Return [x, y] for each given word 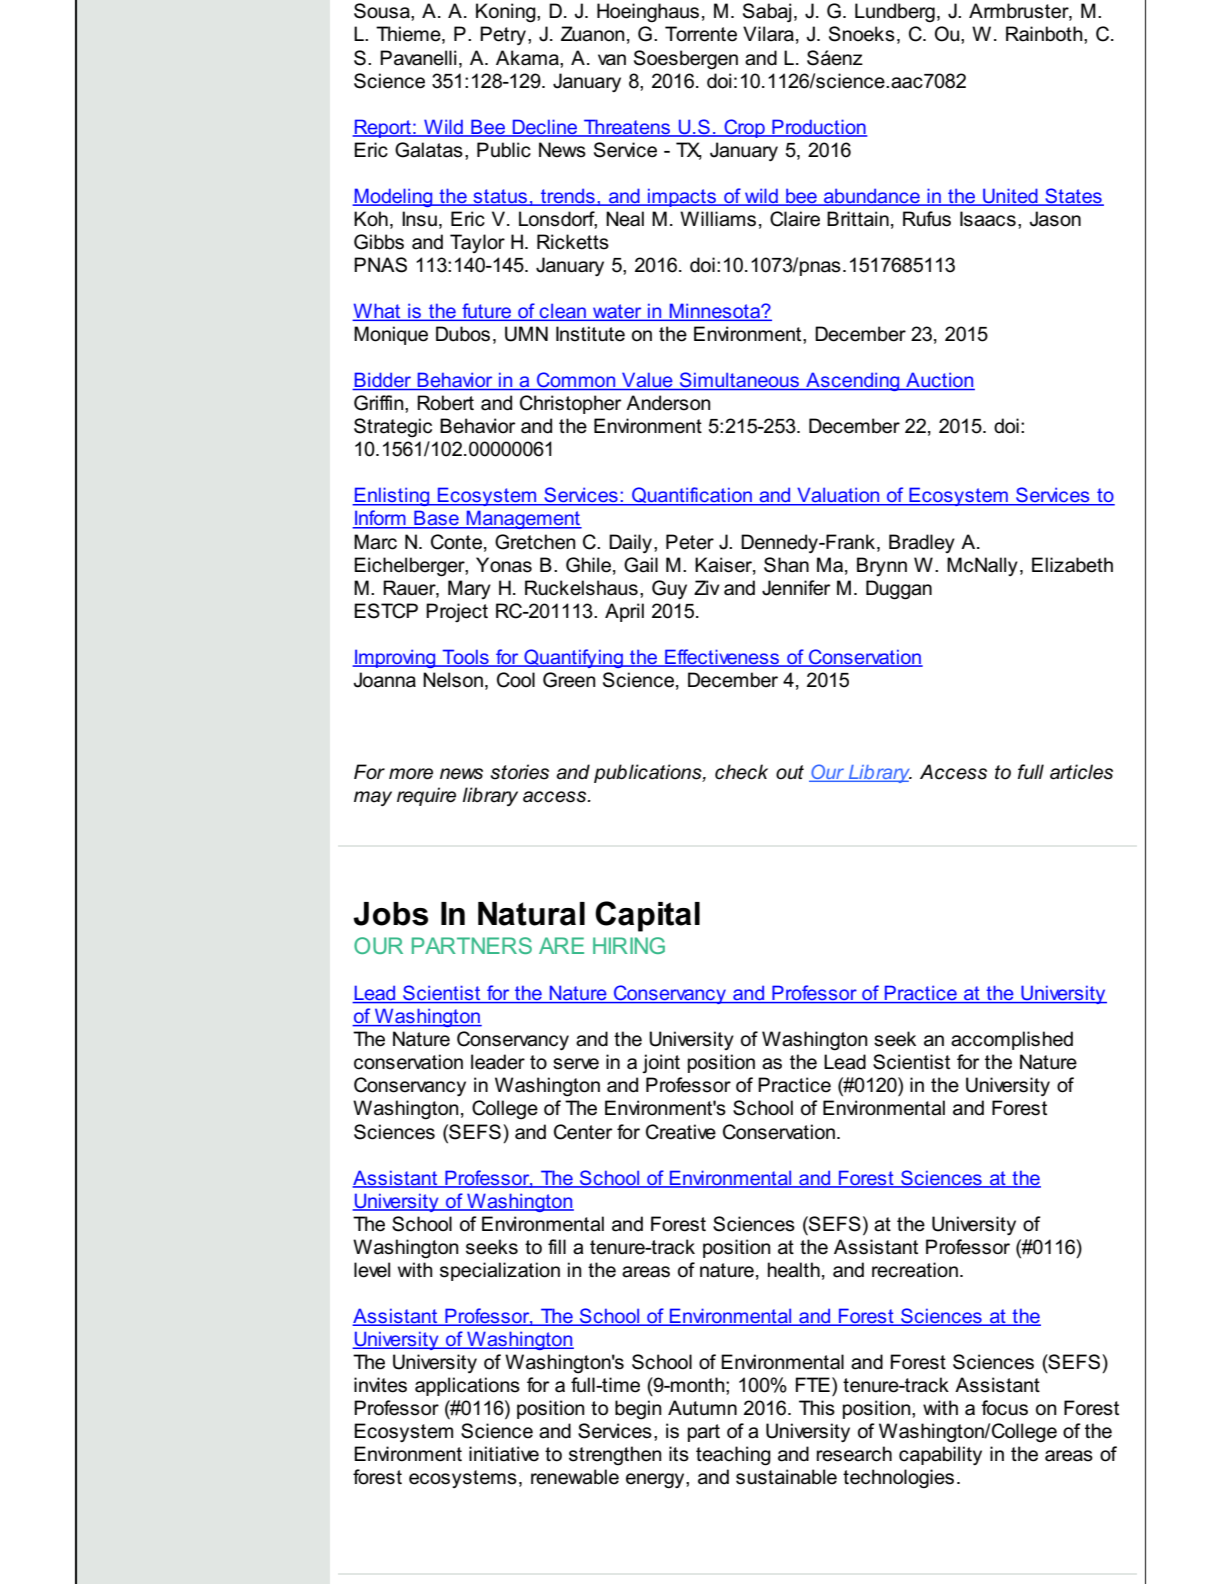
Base [436, 519]
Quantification [692, 496]
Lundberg [895, 13]
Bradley [922, 543]
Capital [647, 916]
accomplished [1012, 1040]
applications [467, 1386]
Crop [744, 128]
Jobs [390, 914]
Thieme [409, 35]
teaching [733, 1456]
